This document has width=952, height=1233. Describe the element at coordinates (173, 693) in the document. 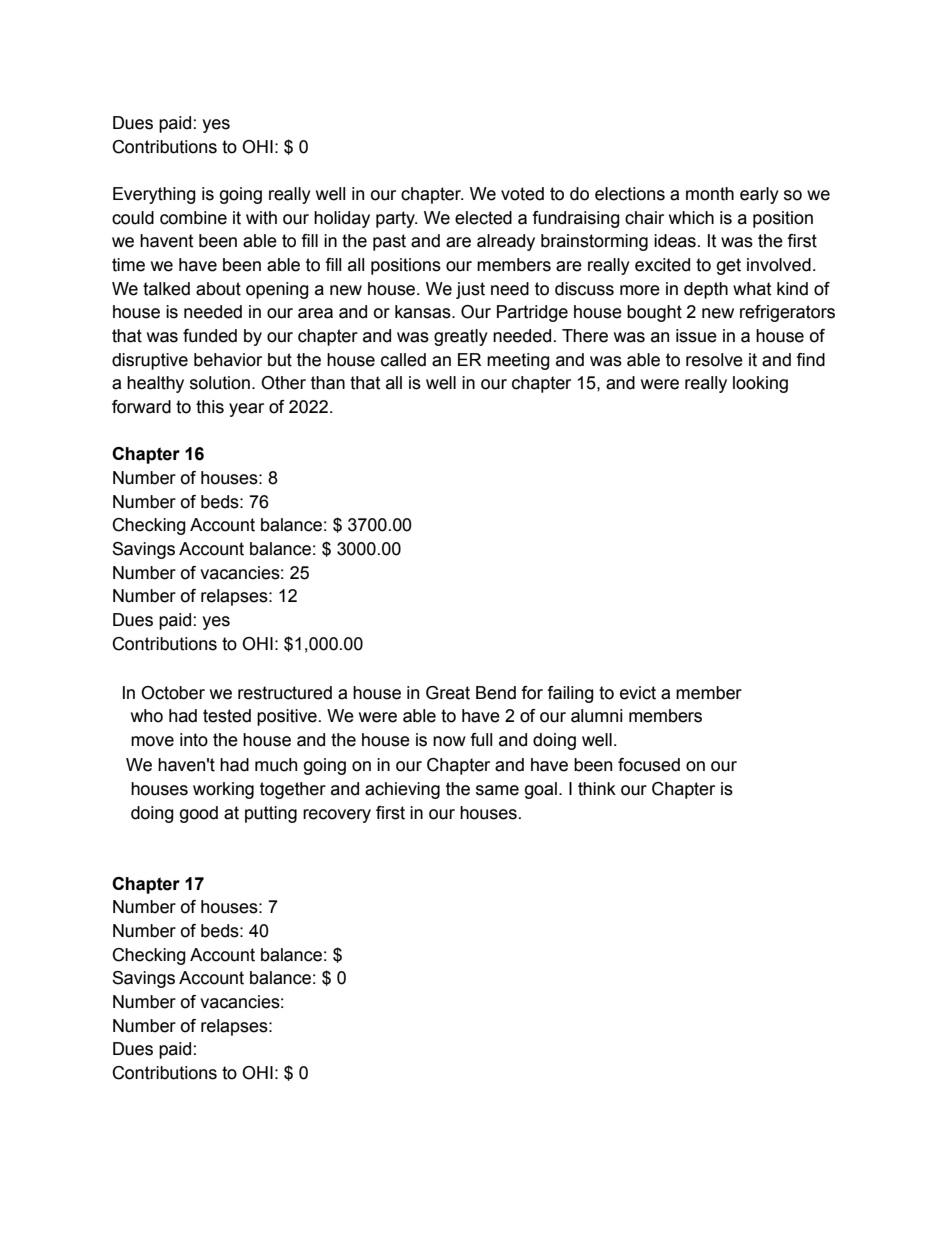

I see `October` at that location.
